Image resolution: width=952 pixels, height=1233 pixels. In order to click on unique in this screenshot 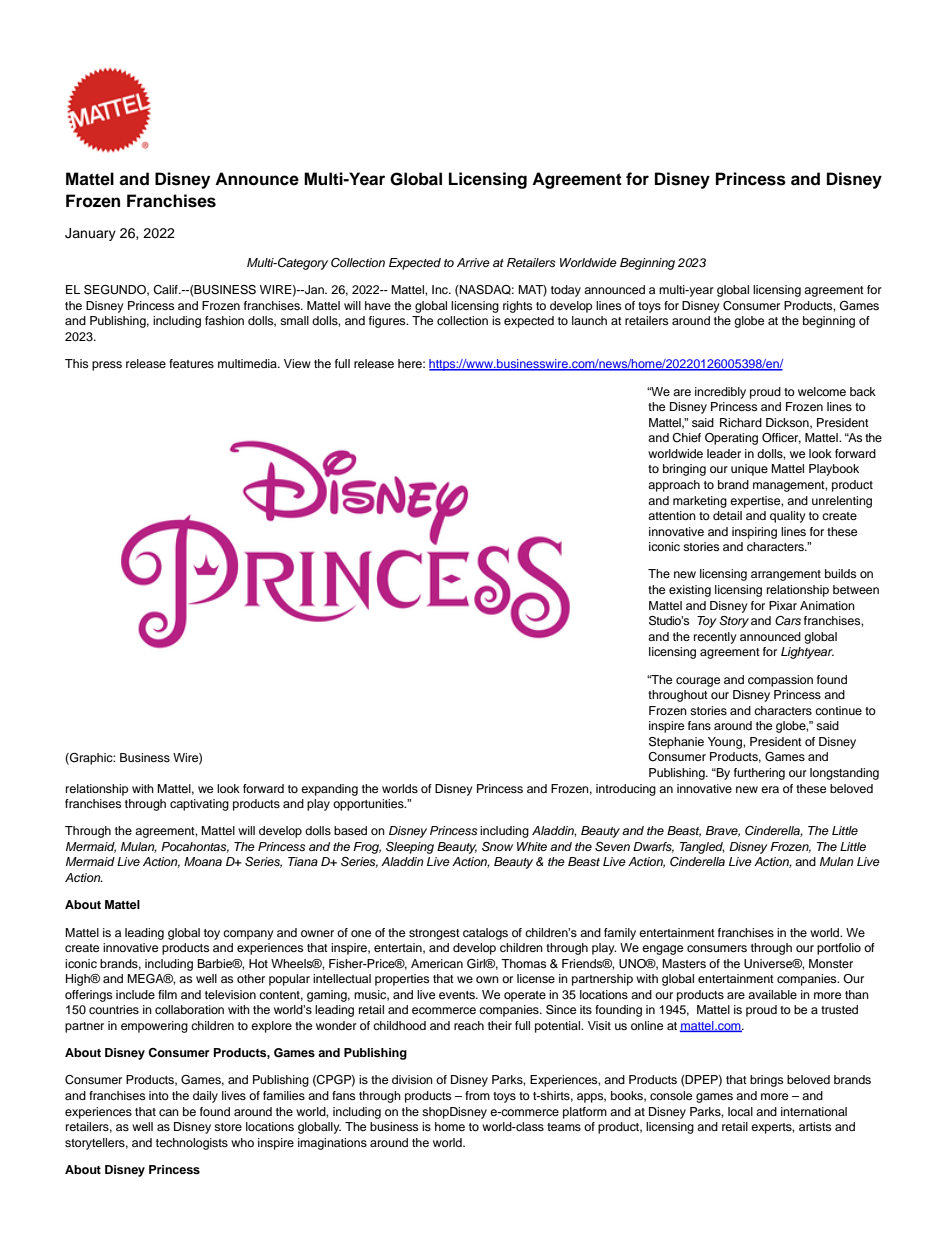, I will do `click(749, 470)`.
